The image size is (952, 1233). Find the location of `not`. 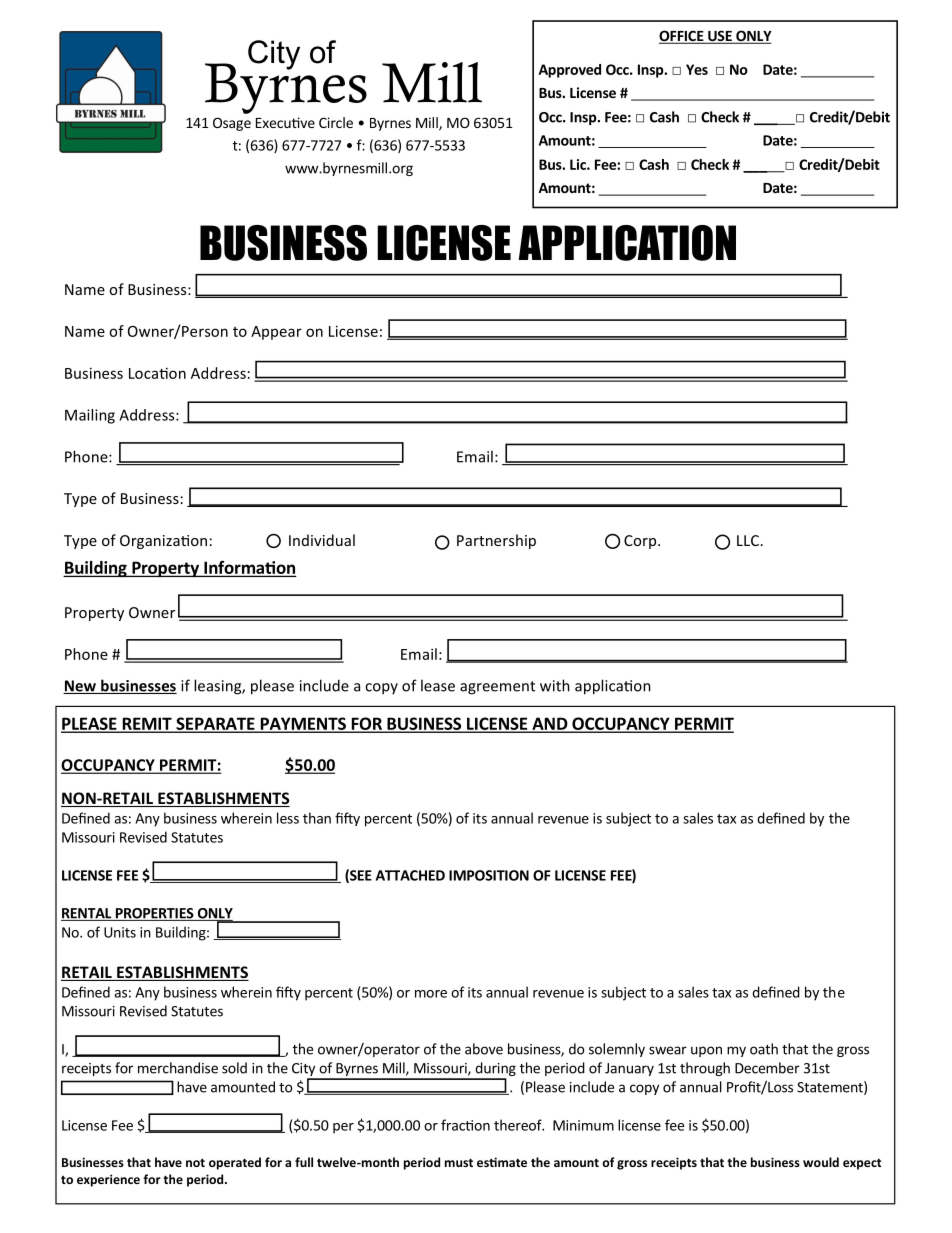

not is located at coordinates (195, 1162).
